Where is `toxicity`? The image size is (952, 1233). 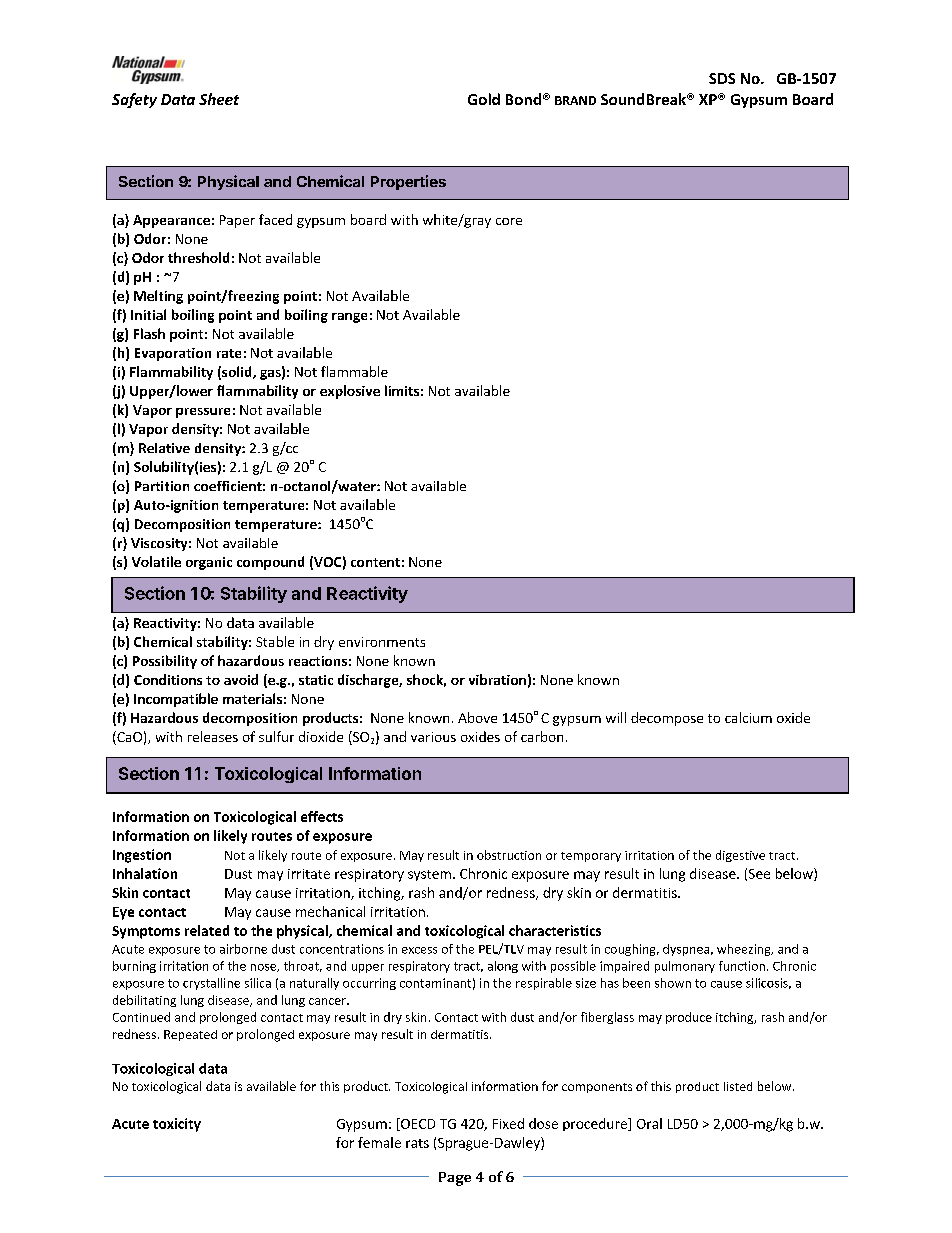 toxicity is located at coordinates (177, 1125).
